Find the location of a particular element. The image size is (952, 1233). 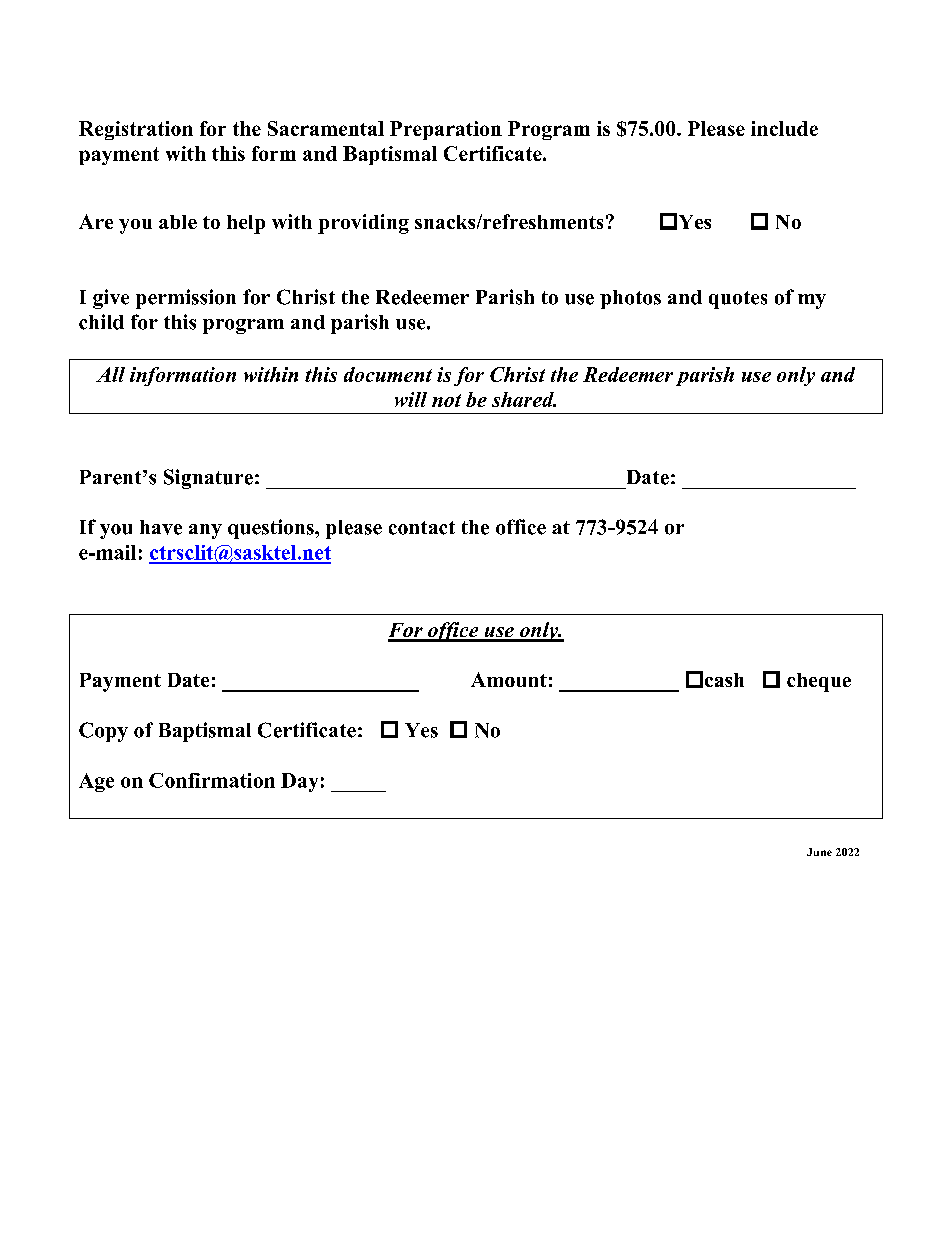

include is located at coordinates (784, 128).
